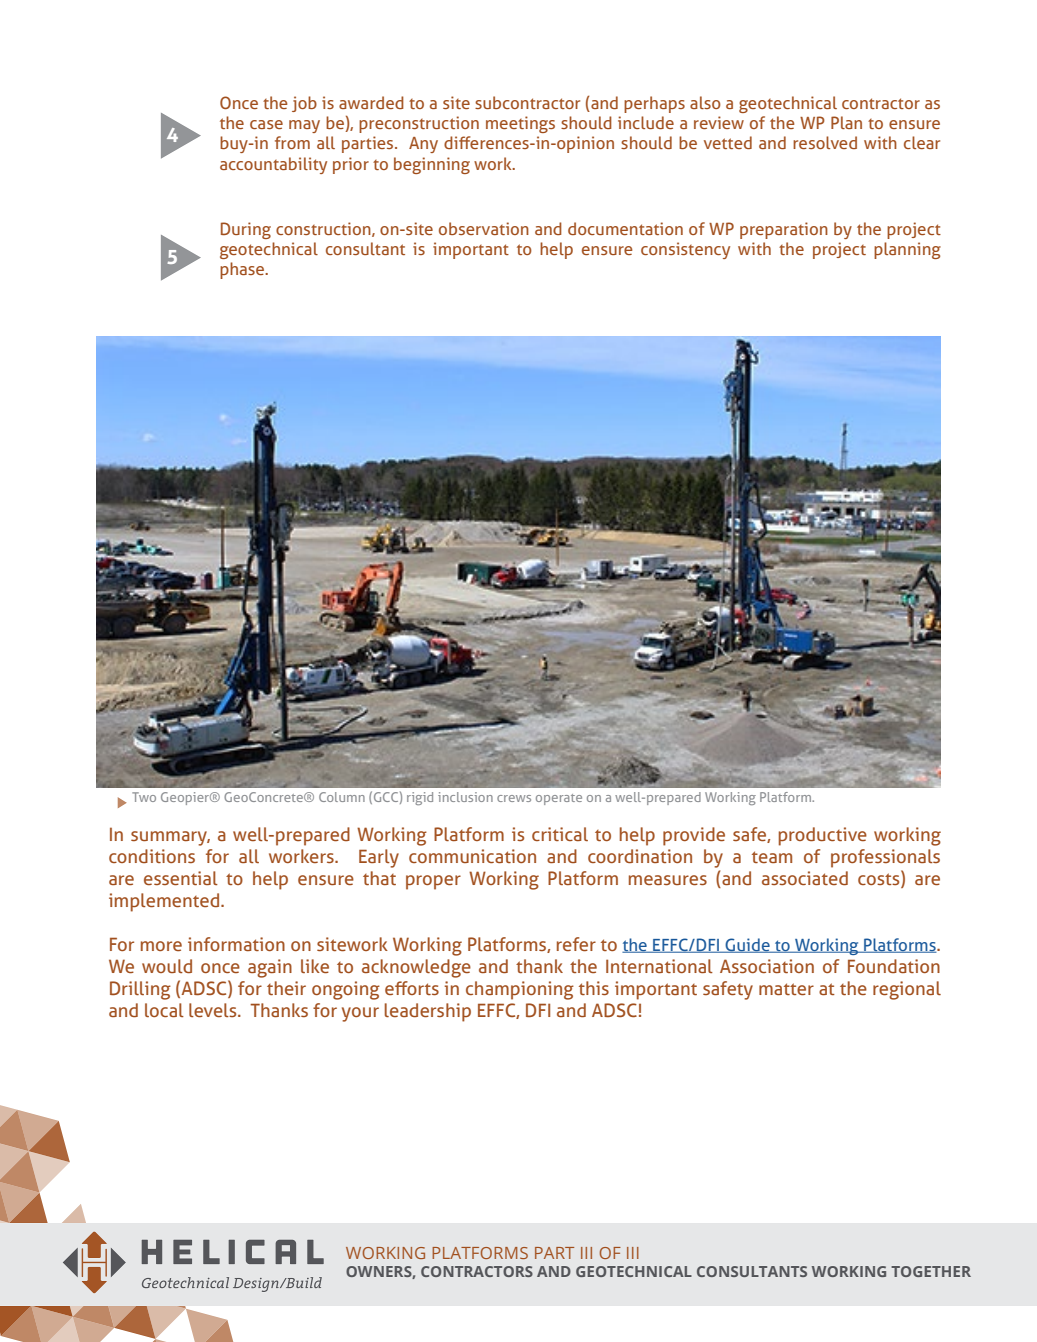  Describe the element at coordinates (823, 836) in the screenshot. I see `productive` at that location.
